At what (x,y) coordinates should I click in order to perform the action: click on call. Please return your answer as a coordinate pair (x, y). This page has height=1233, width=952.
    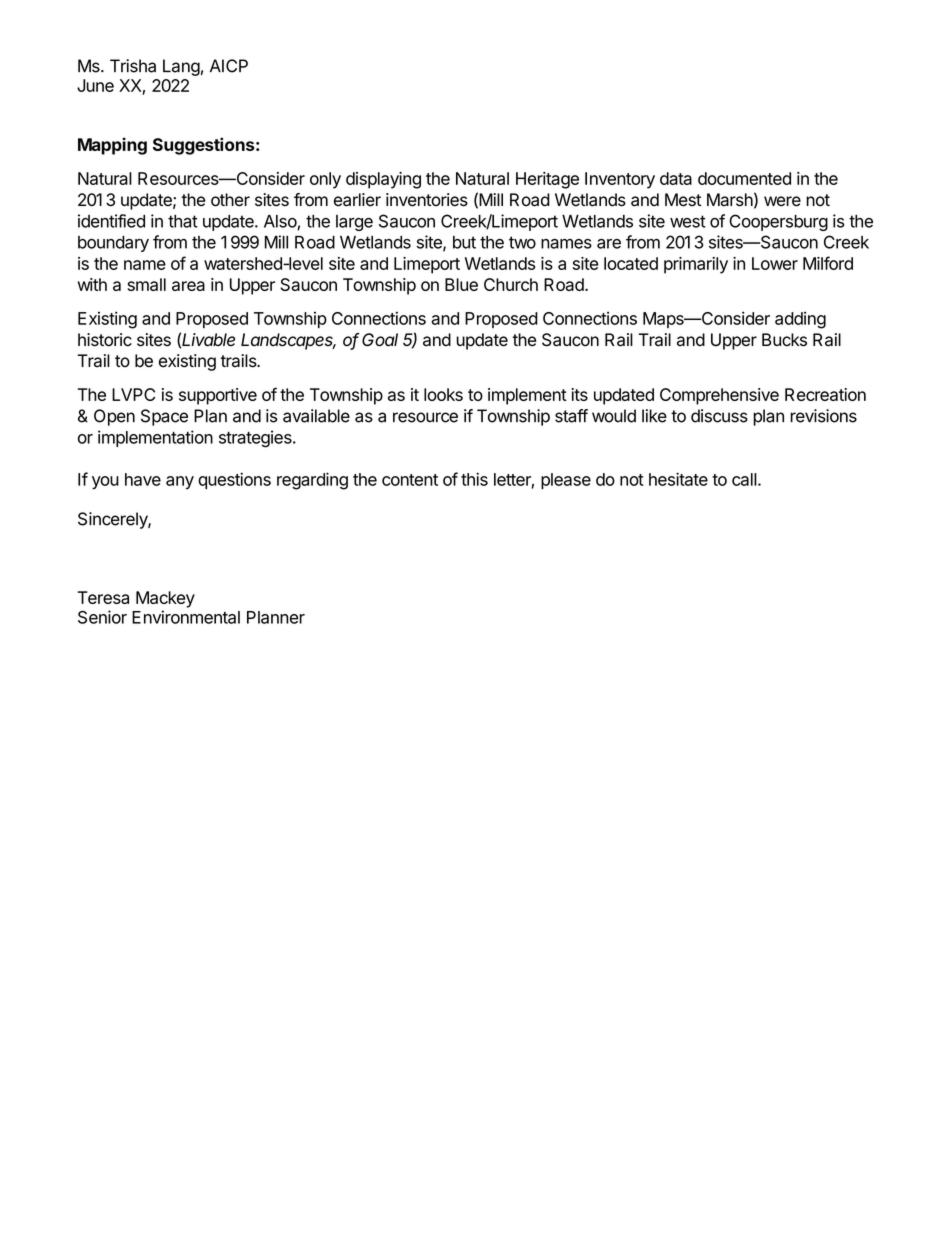
    Looking at the image, I should click on (744, 479).
